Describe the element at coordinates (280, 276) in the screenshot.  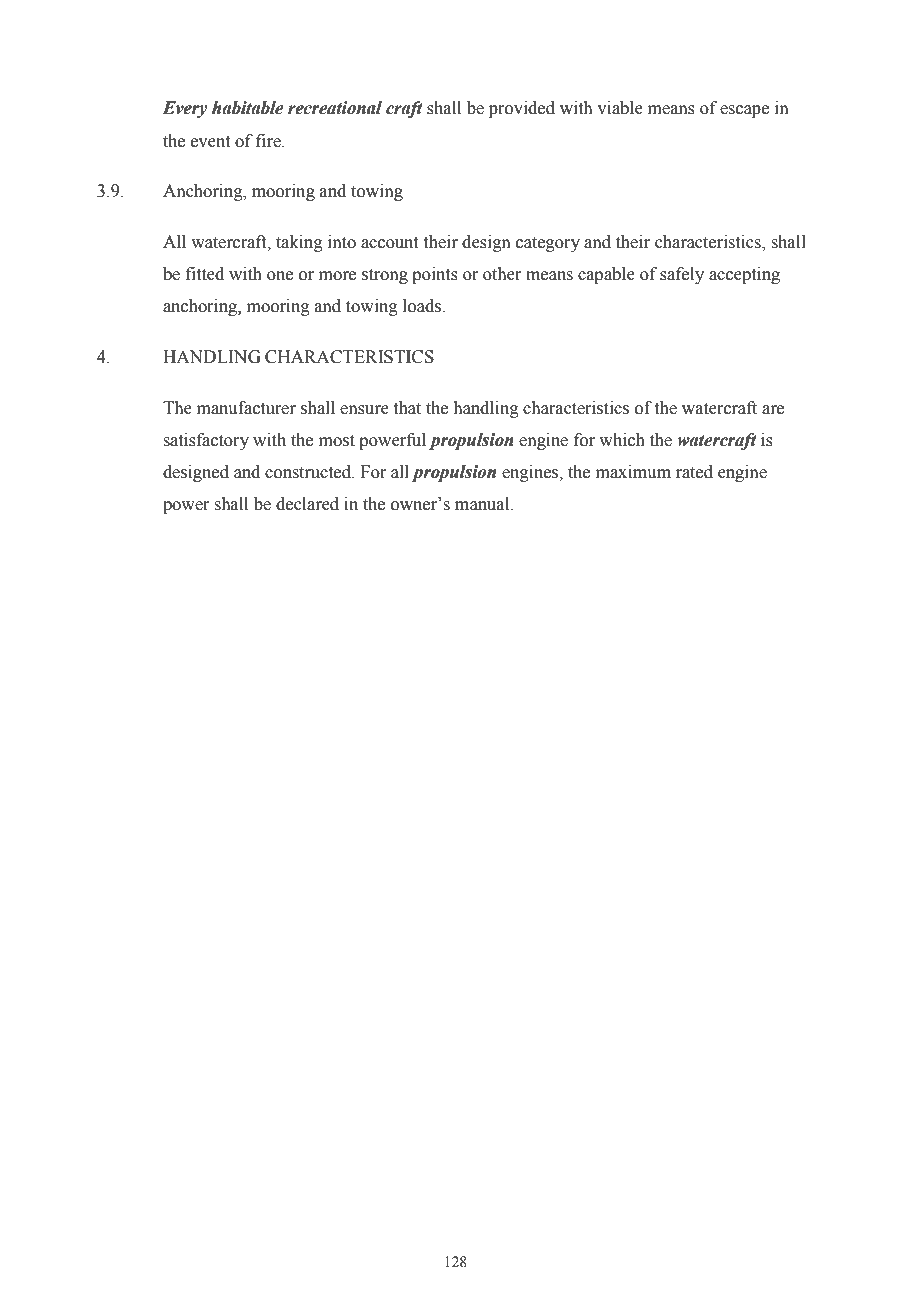
I see `one` at that location.
